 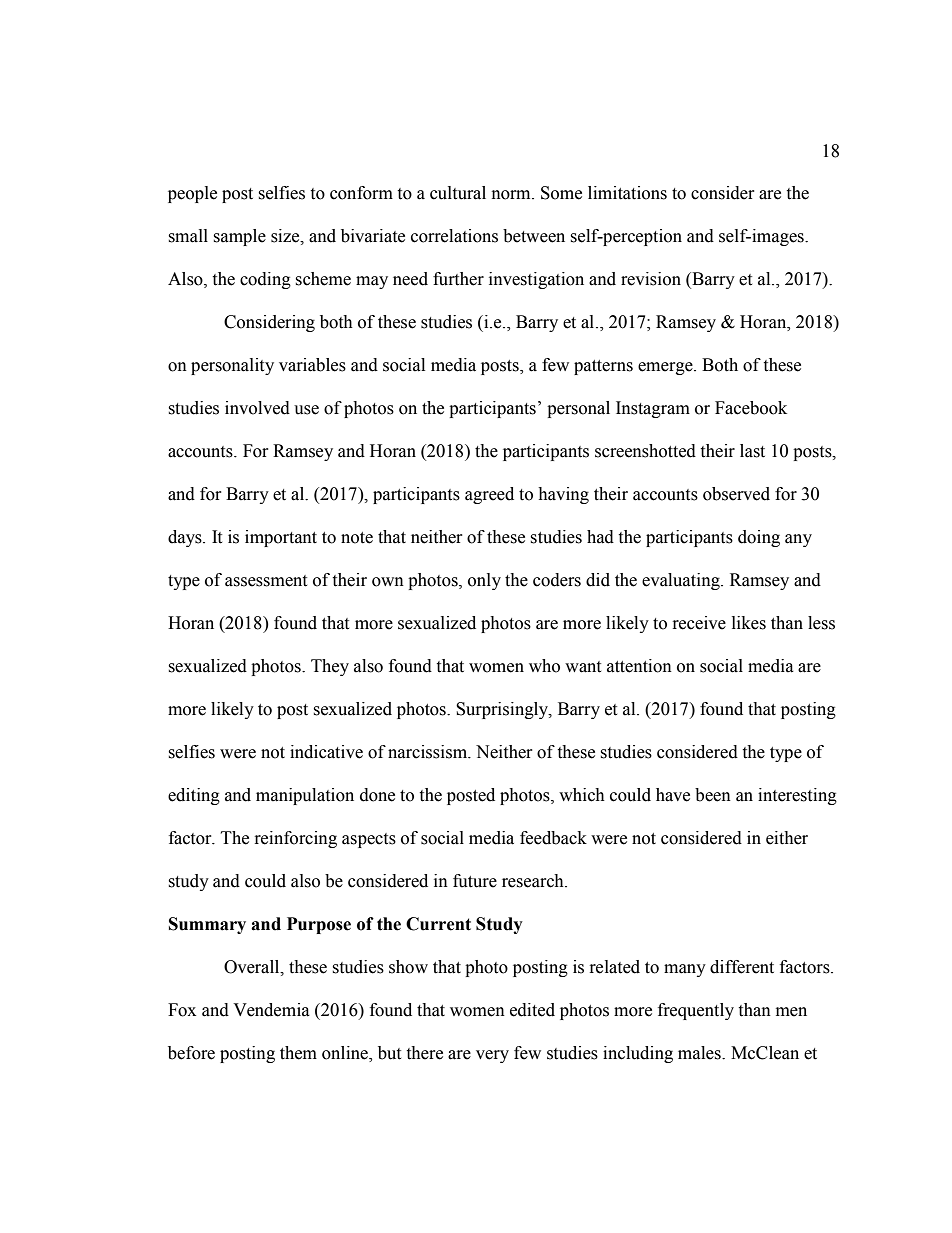 What do you see at coordinates (239, 237) in the screenshot?
I see `sample` at bounding box center [239, 237].
